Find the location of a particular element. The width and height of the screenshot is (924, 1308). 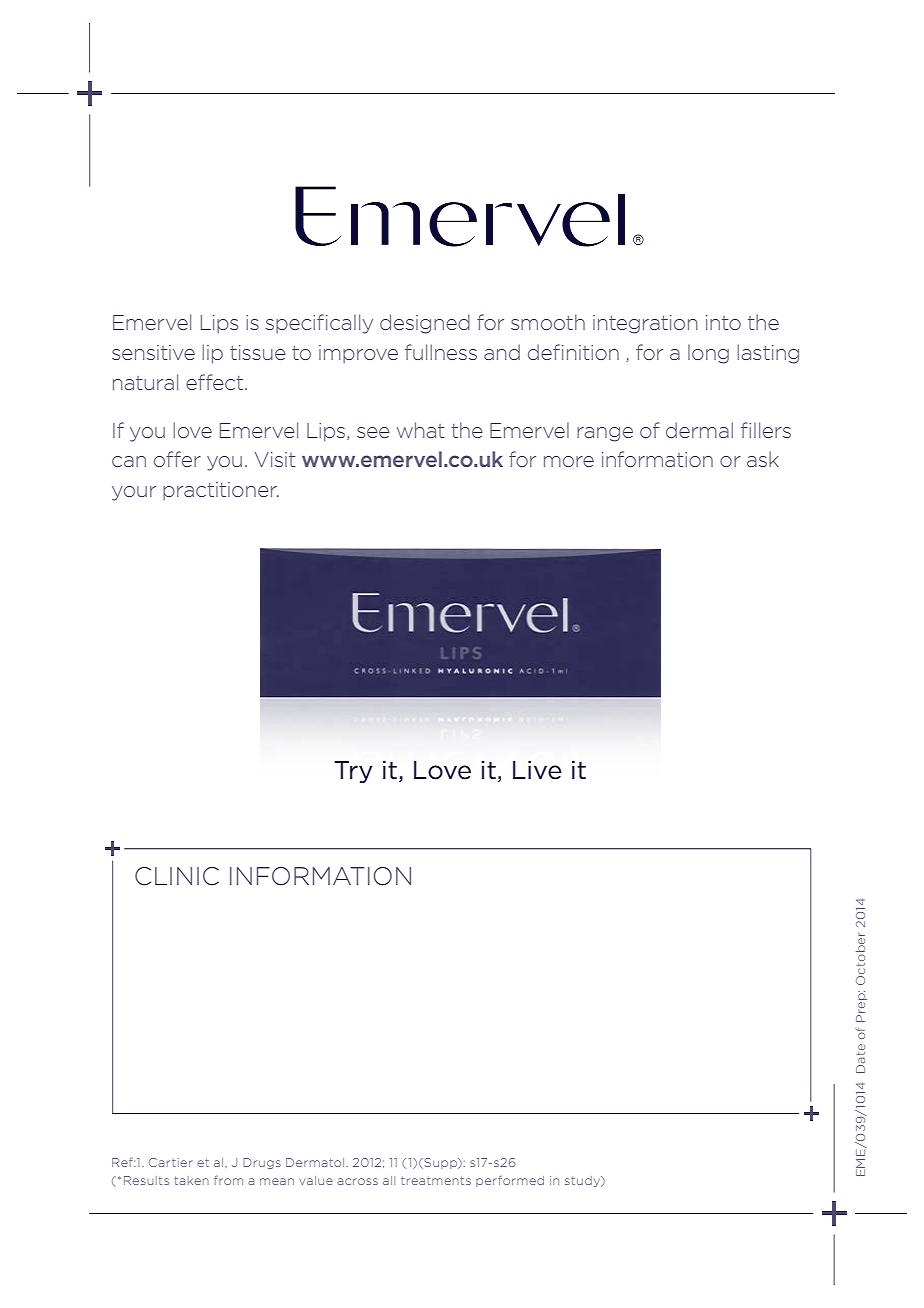

performed is located at coordinates (510, 1181).
